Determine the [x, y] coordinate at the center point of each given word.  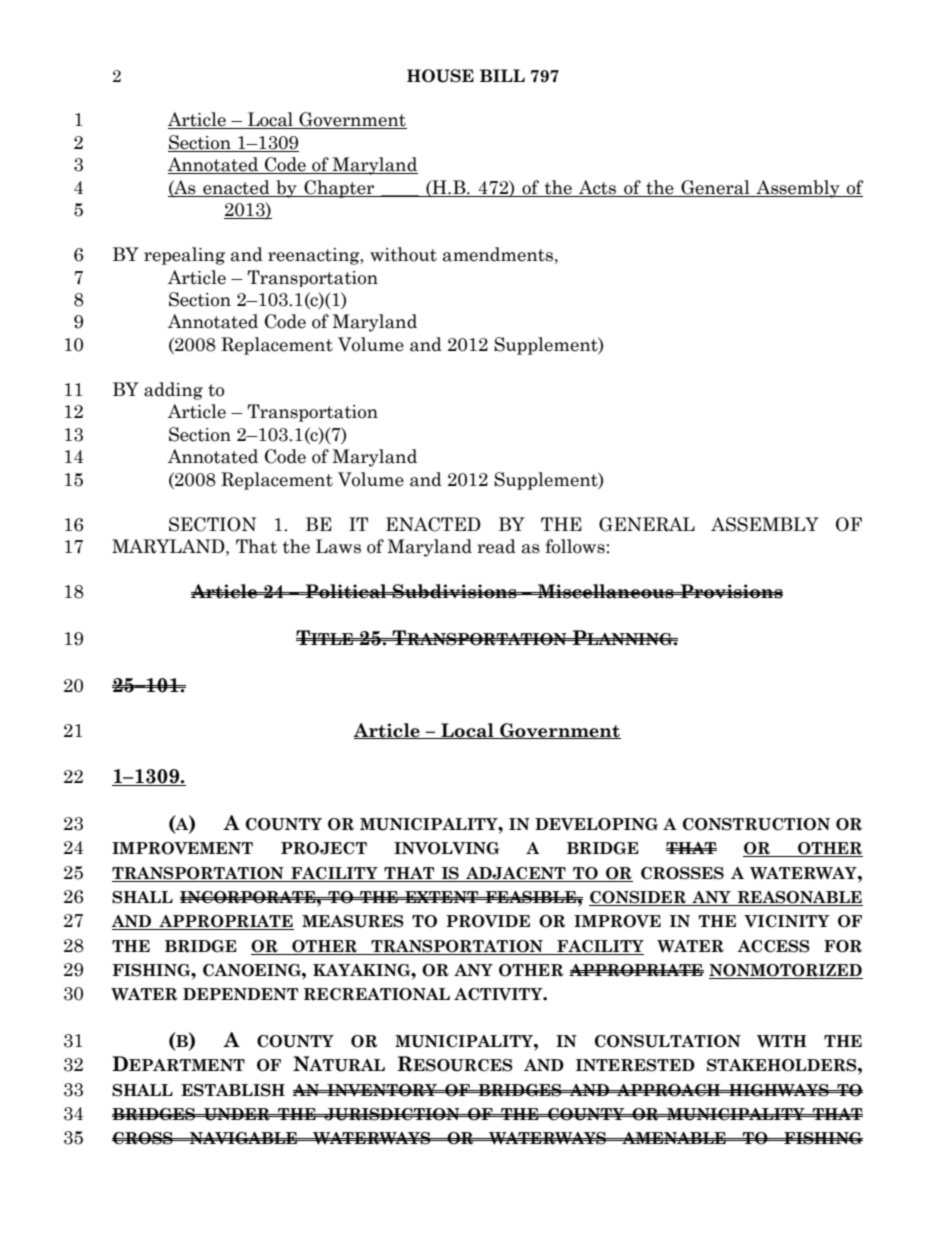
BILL [502, 75]
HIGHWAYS [779, 1090]
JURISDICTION [392, 1114]
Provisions [730, 591]
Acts [597, 187]
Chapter [339, 189]
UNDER [237, 1114]
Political [346, 591]
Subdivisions [455, 591]
